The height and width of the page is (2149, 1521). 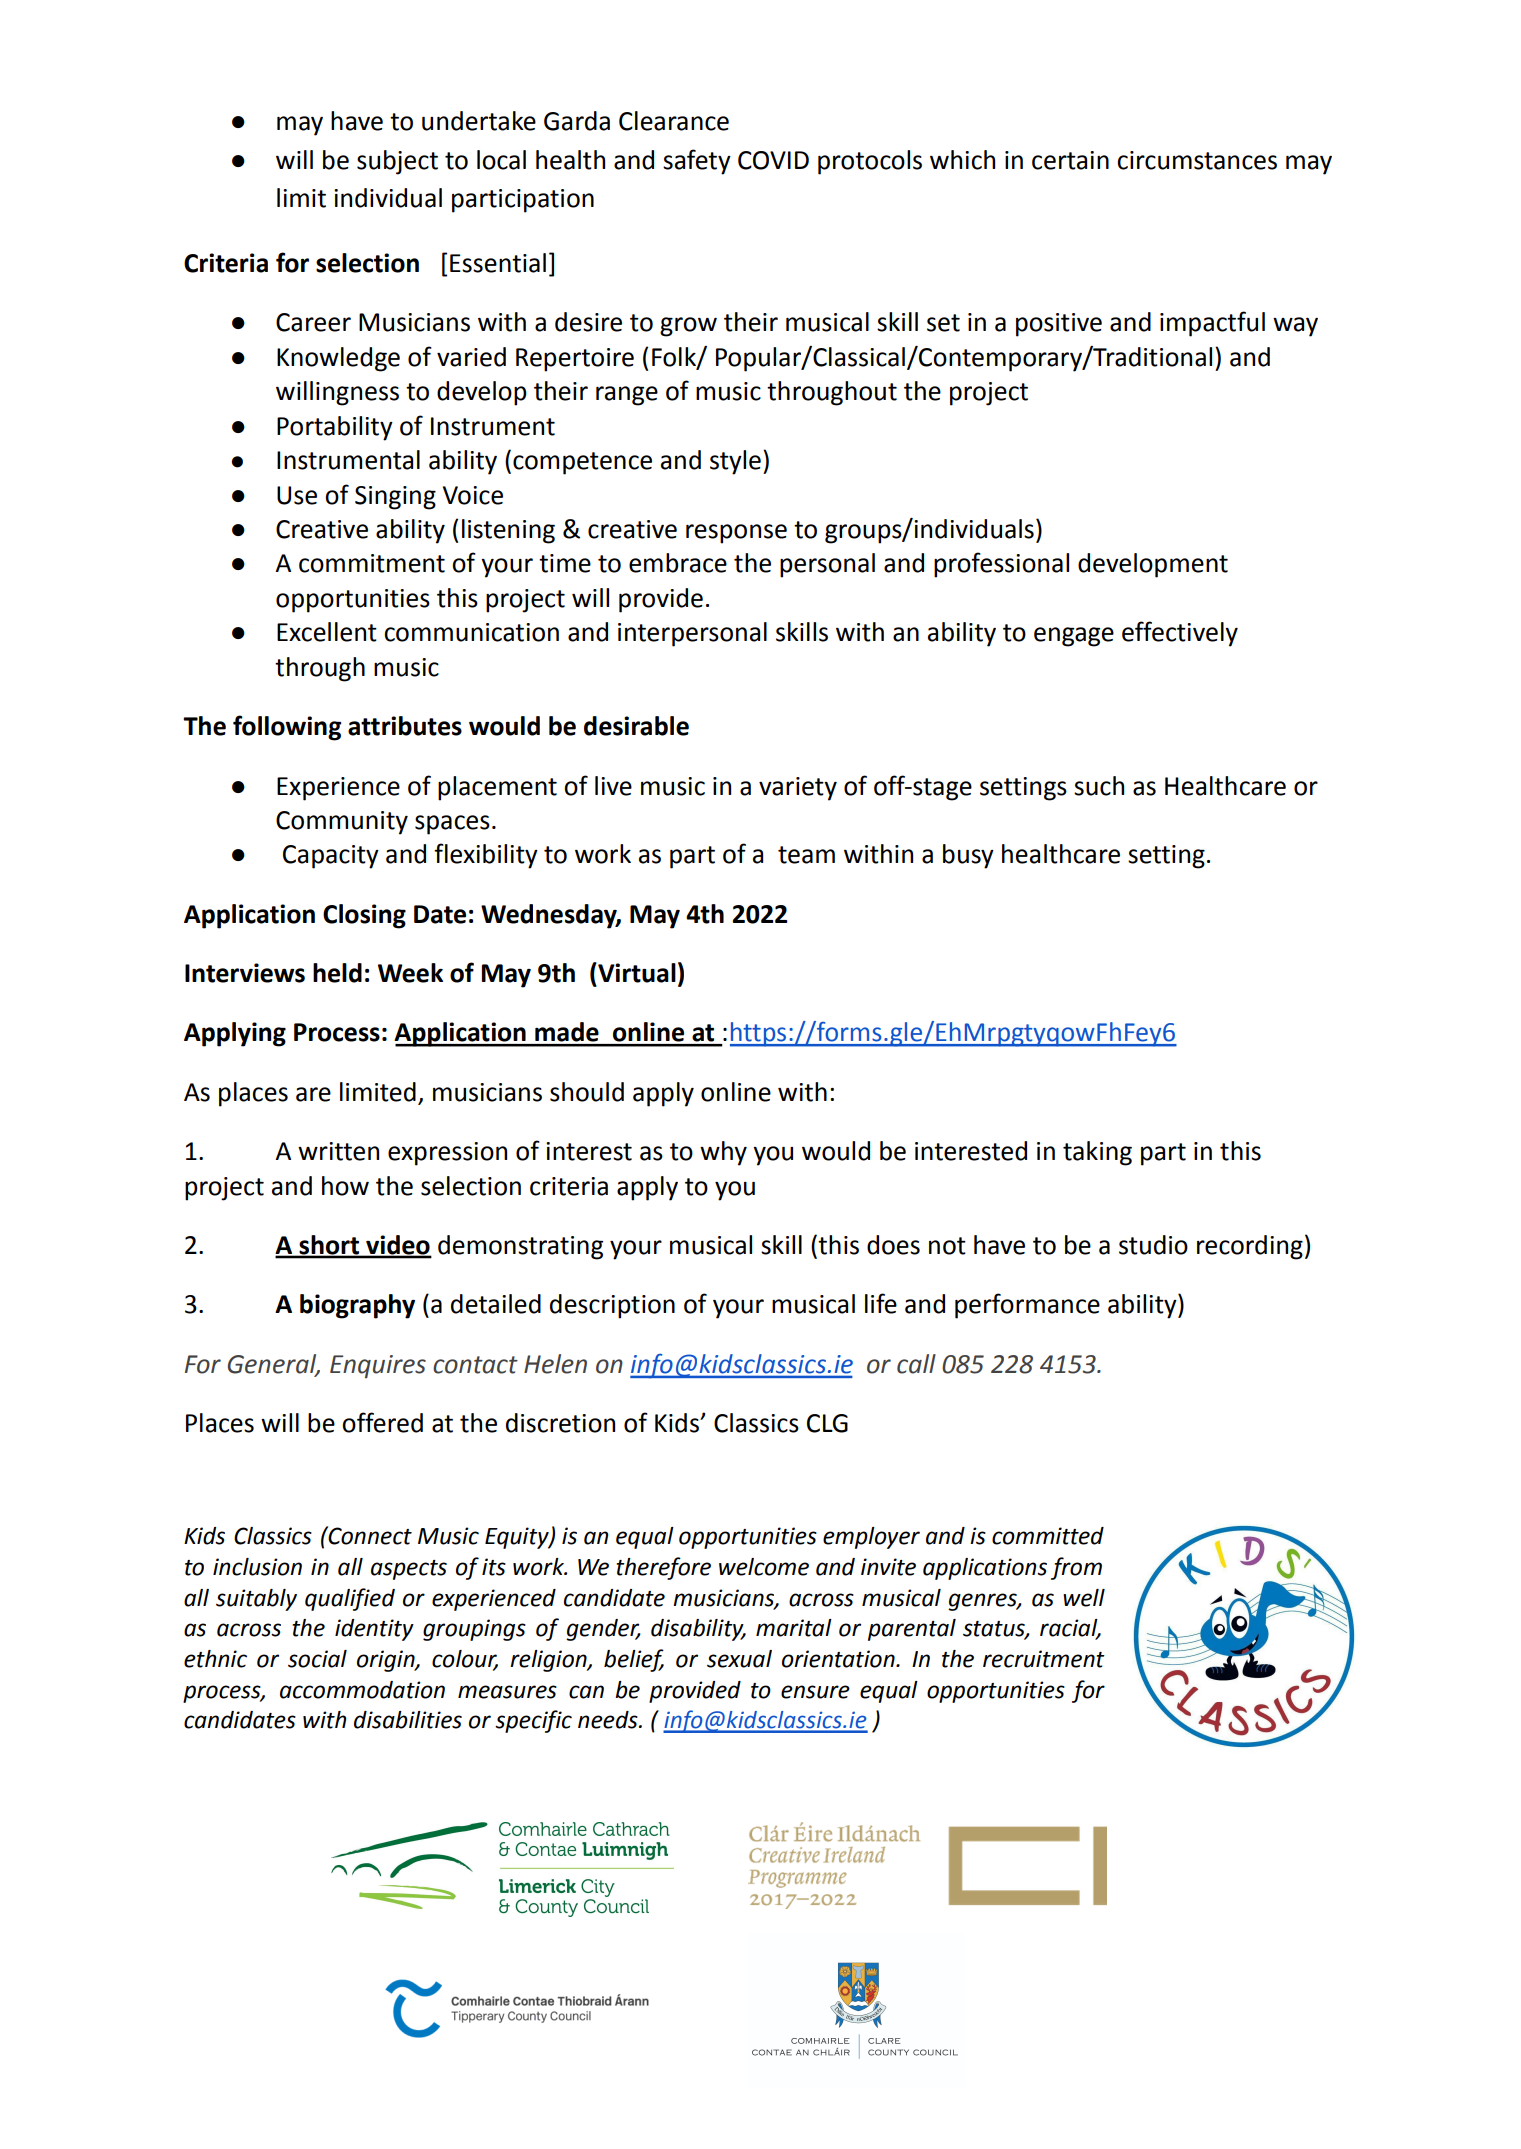 I want to click on circumstances, so click(x=1197, y=160).
